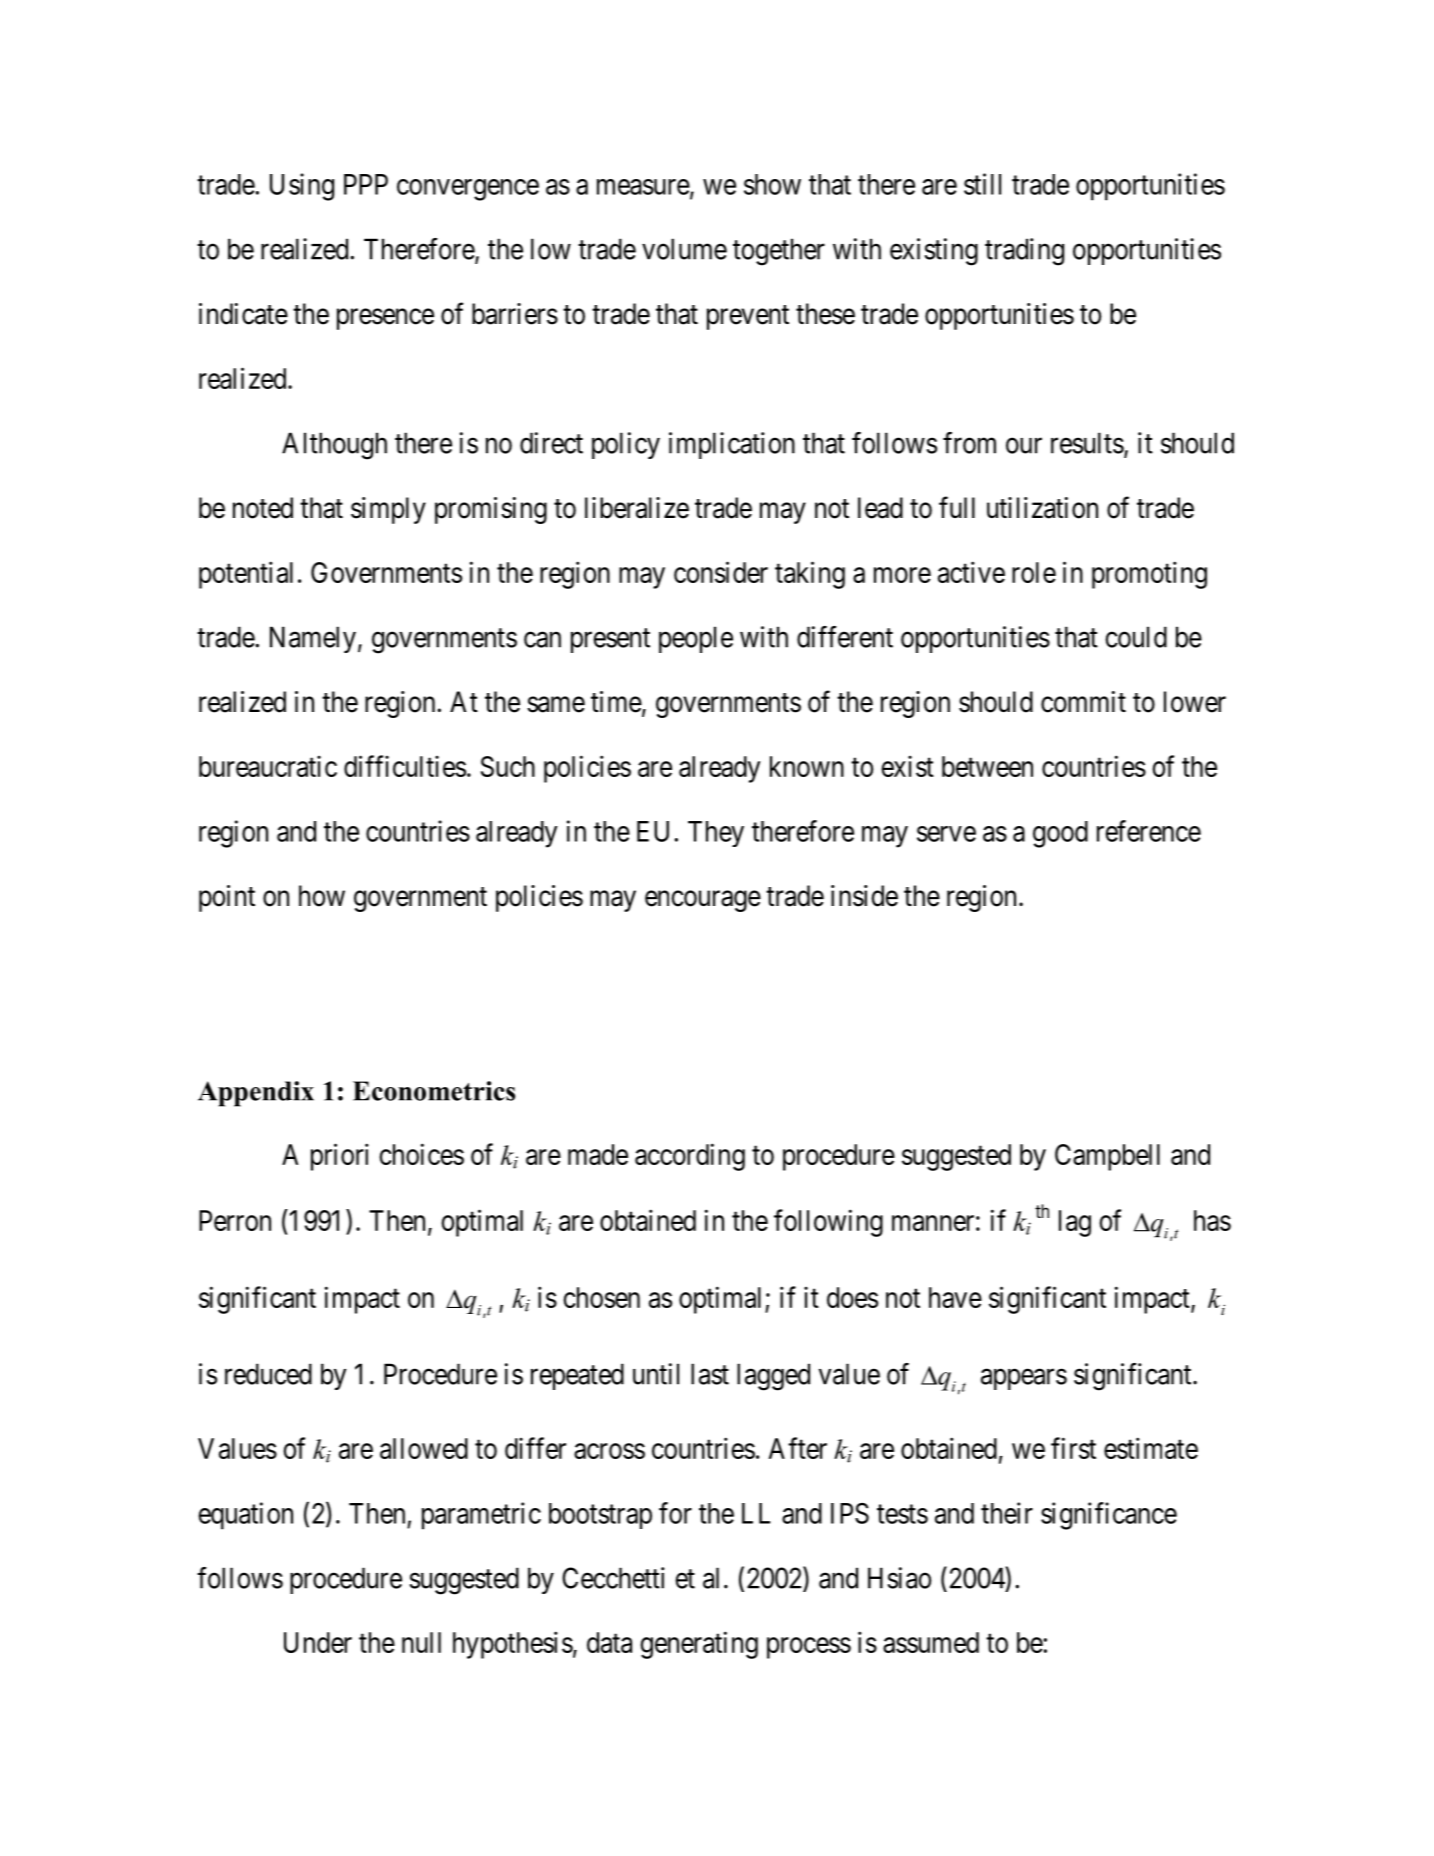 The height and width of the screenshot is (1856, 1434). I want to click on PPP, so click(366, 184).
